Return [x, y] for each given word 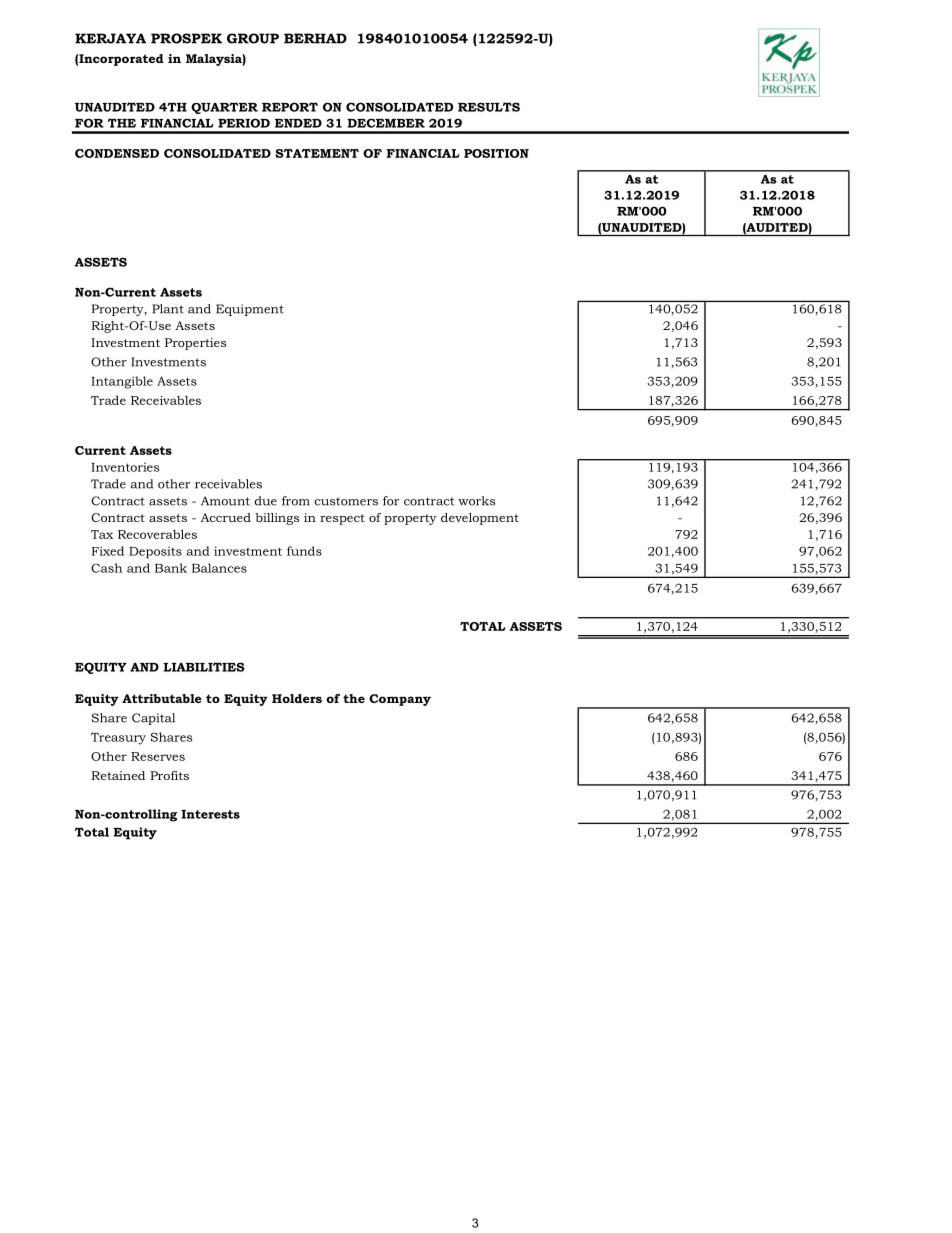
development [480, 519]
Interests [210, 814]
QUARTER [224, 108]
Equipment [250, 310]
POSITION [496, 153]
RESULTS [489, 107]
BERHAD [315, 38]
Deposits [155, 553]
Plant [168, 309]
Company [400, 700]
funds [304, 551]
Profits [169, 775]
